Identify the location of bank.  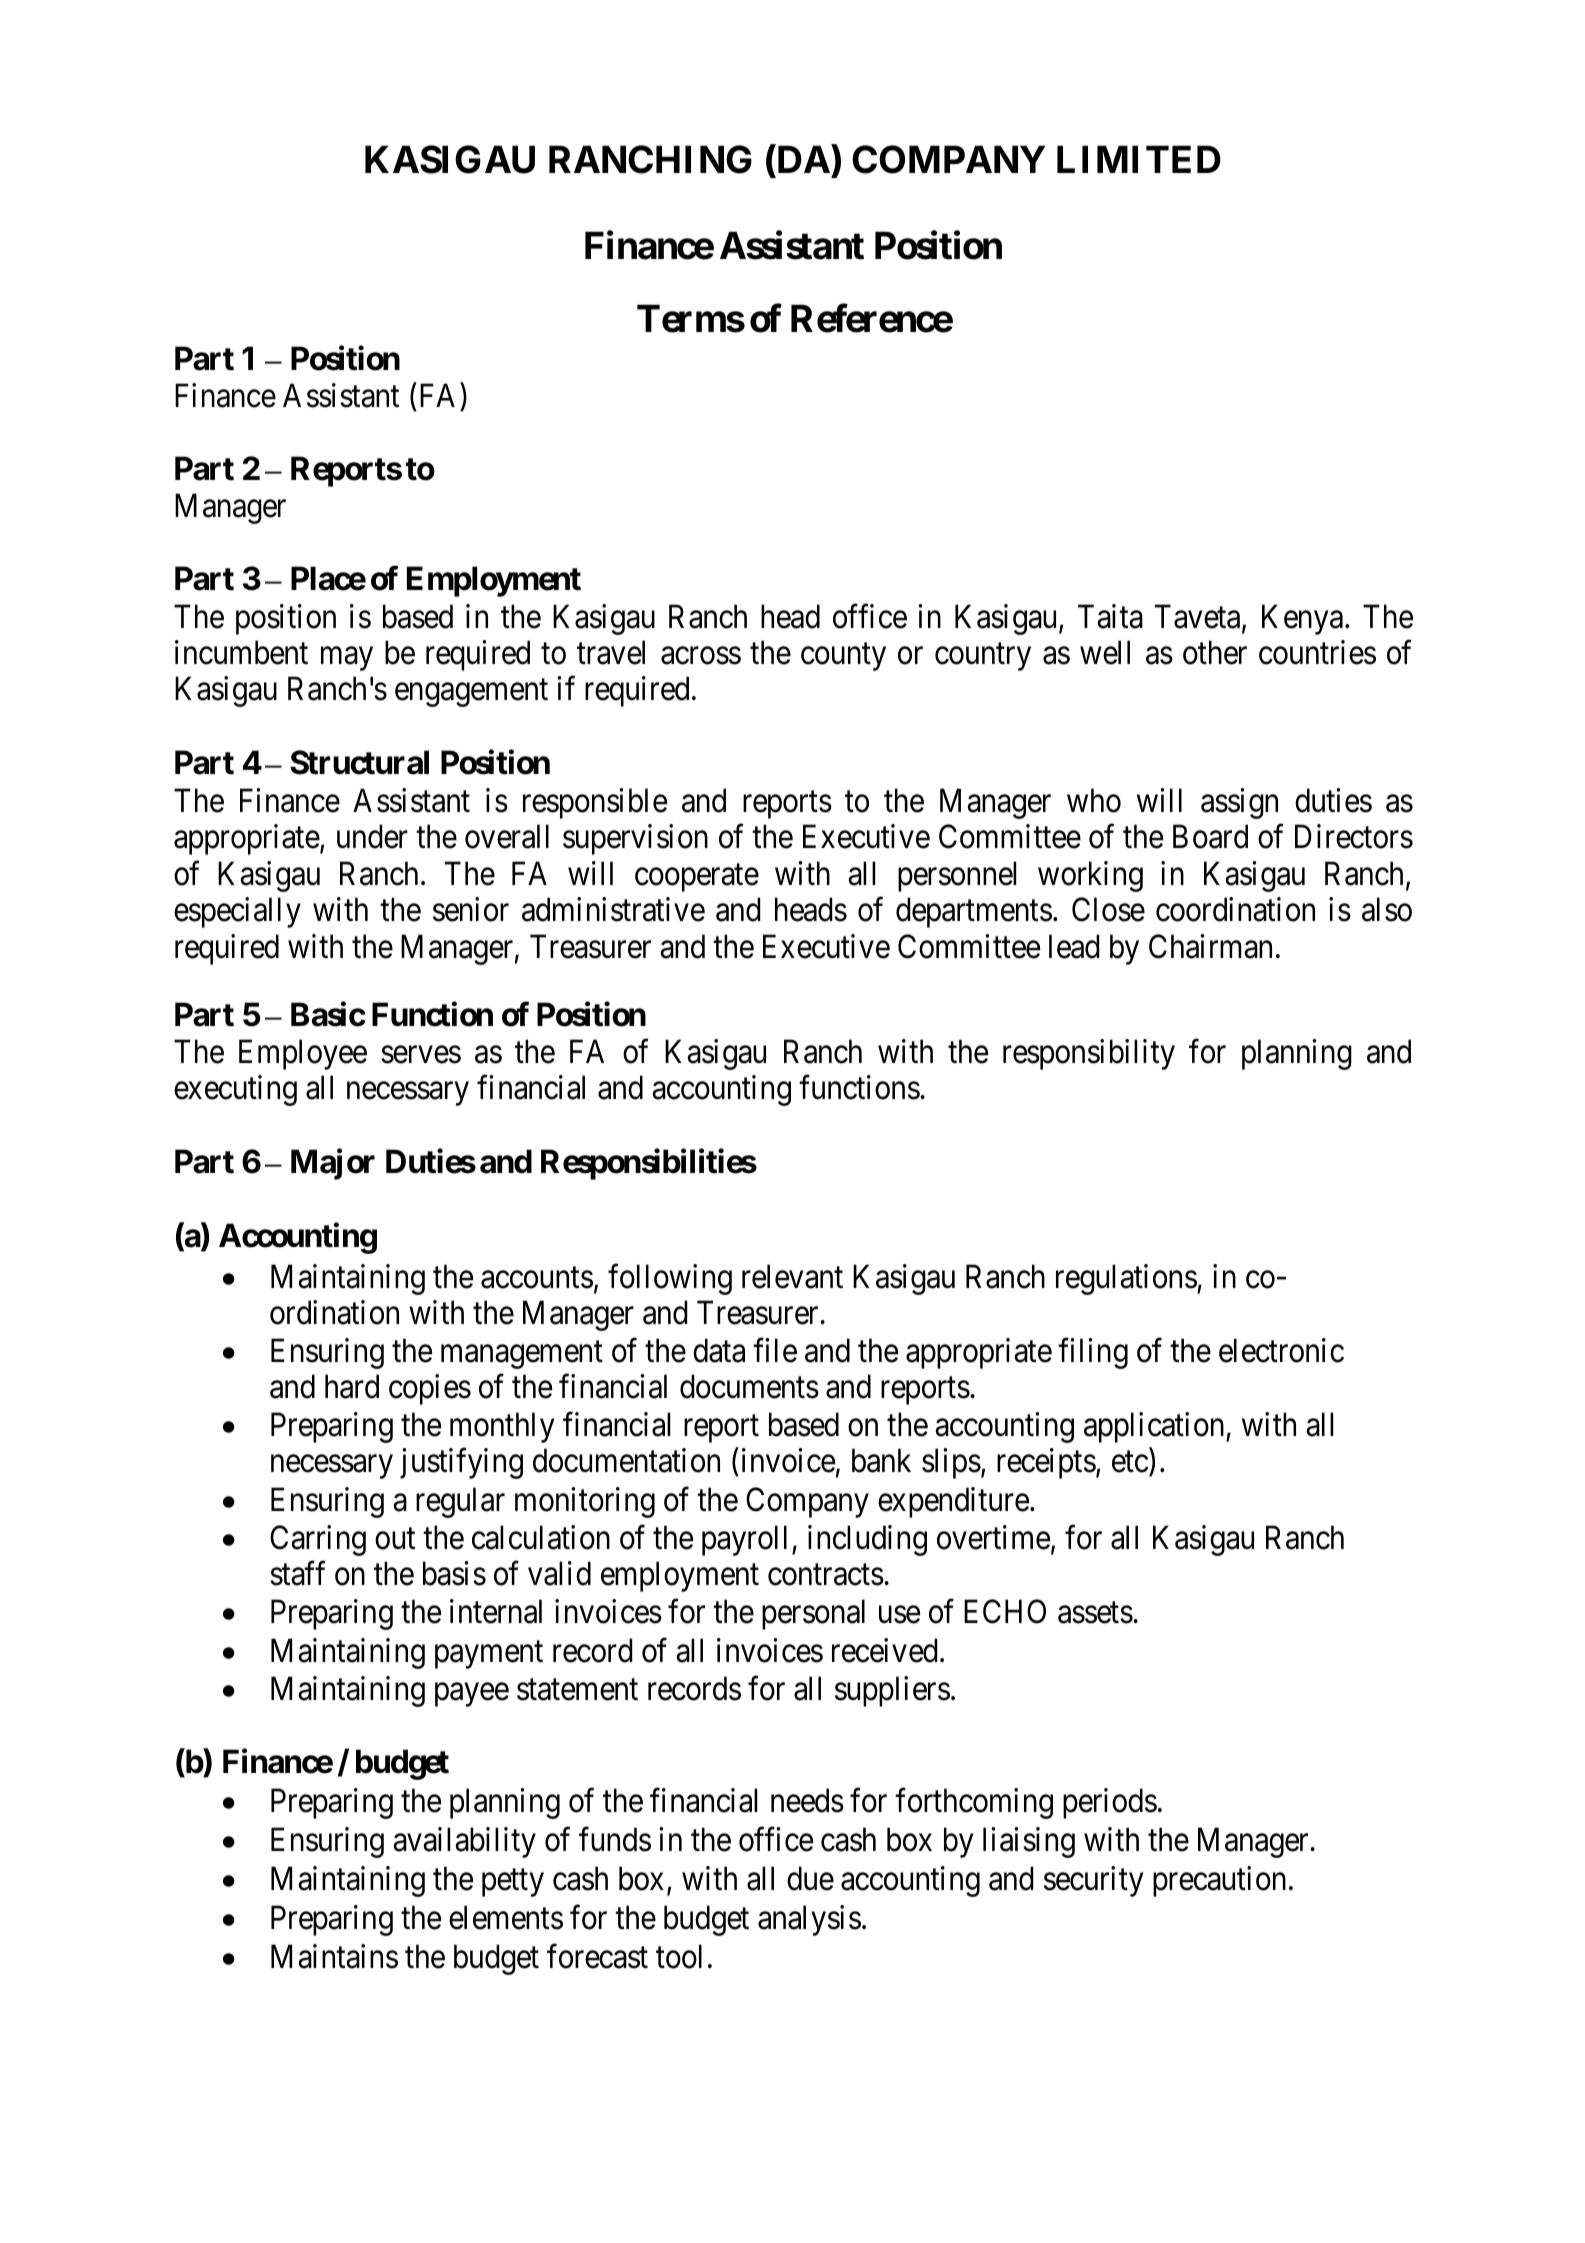
(881, 1460).
